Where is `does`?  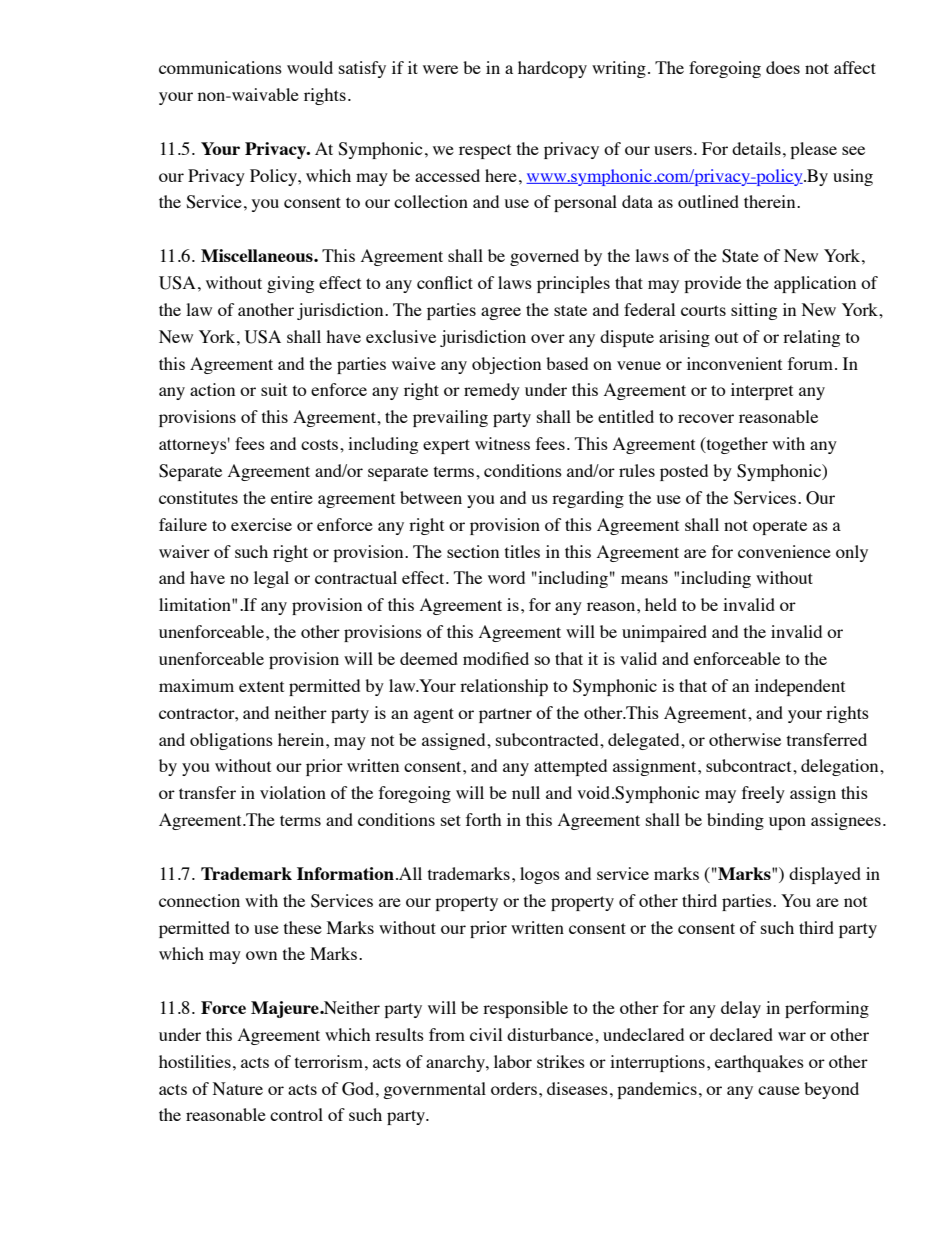 does is located at coordinates (783, 67).
